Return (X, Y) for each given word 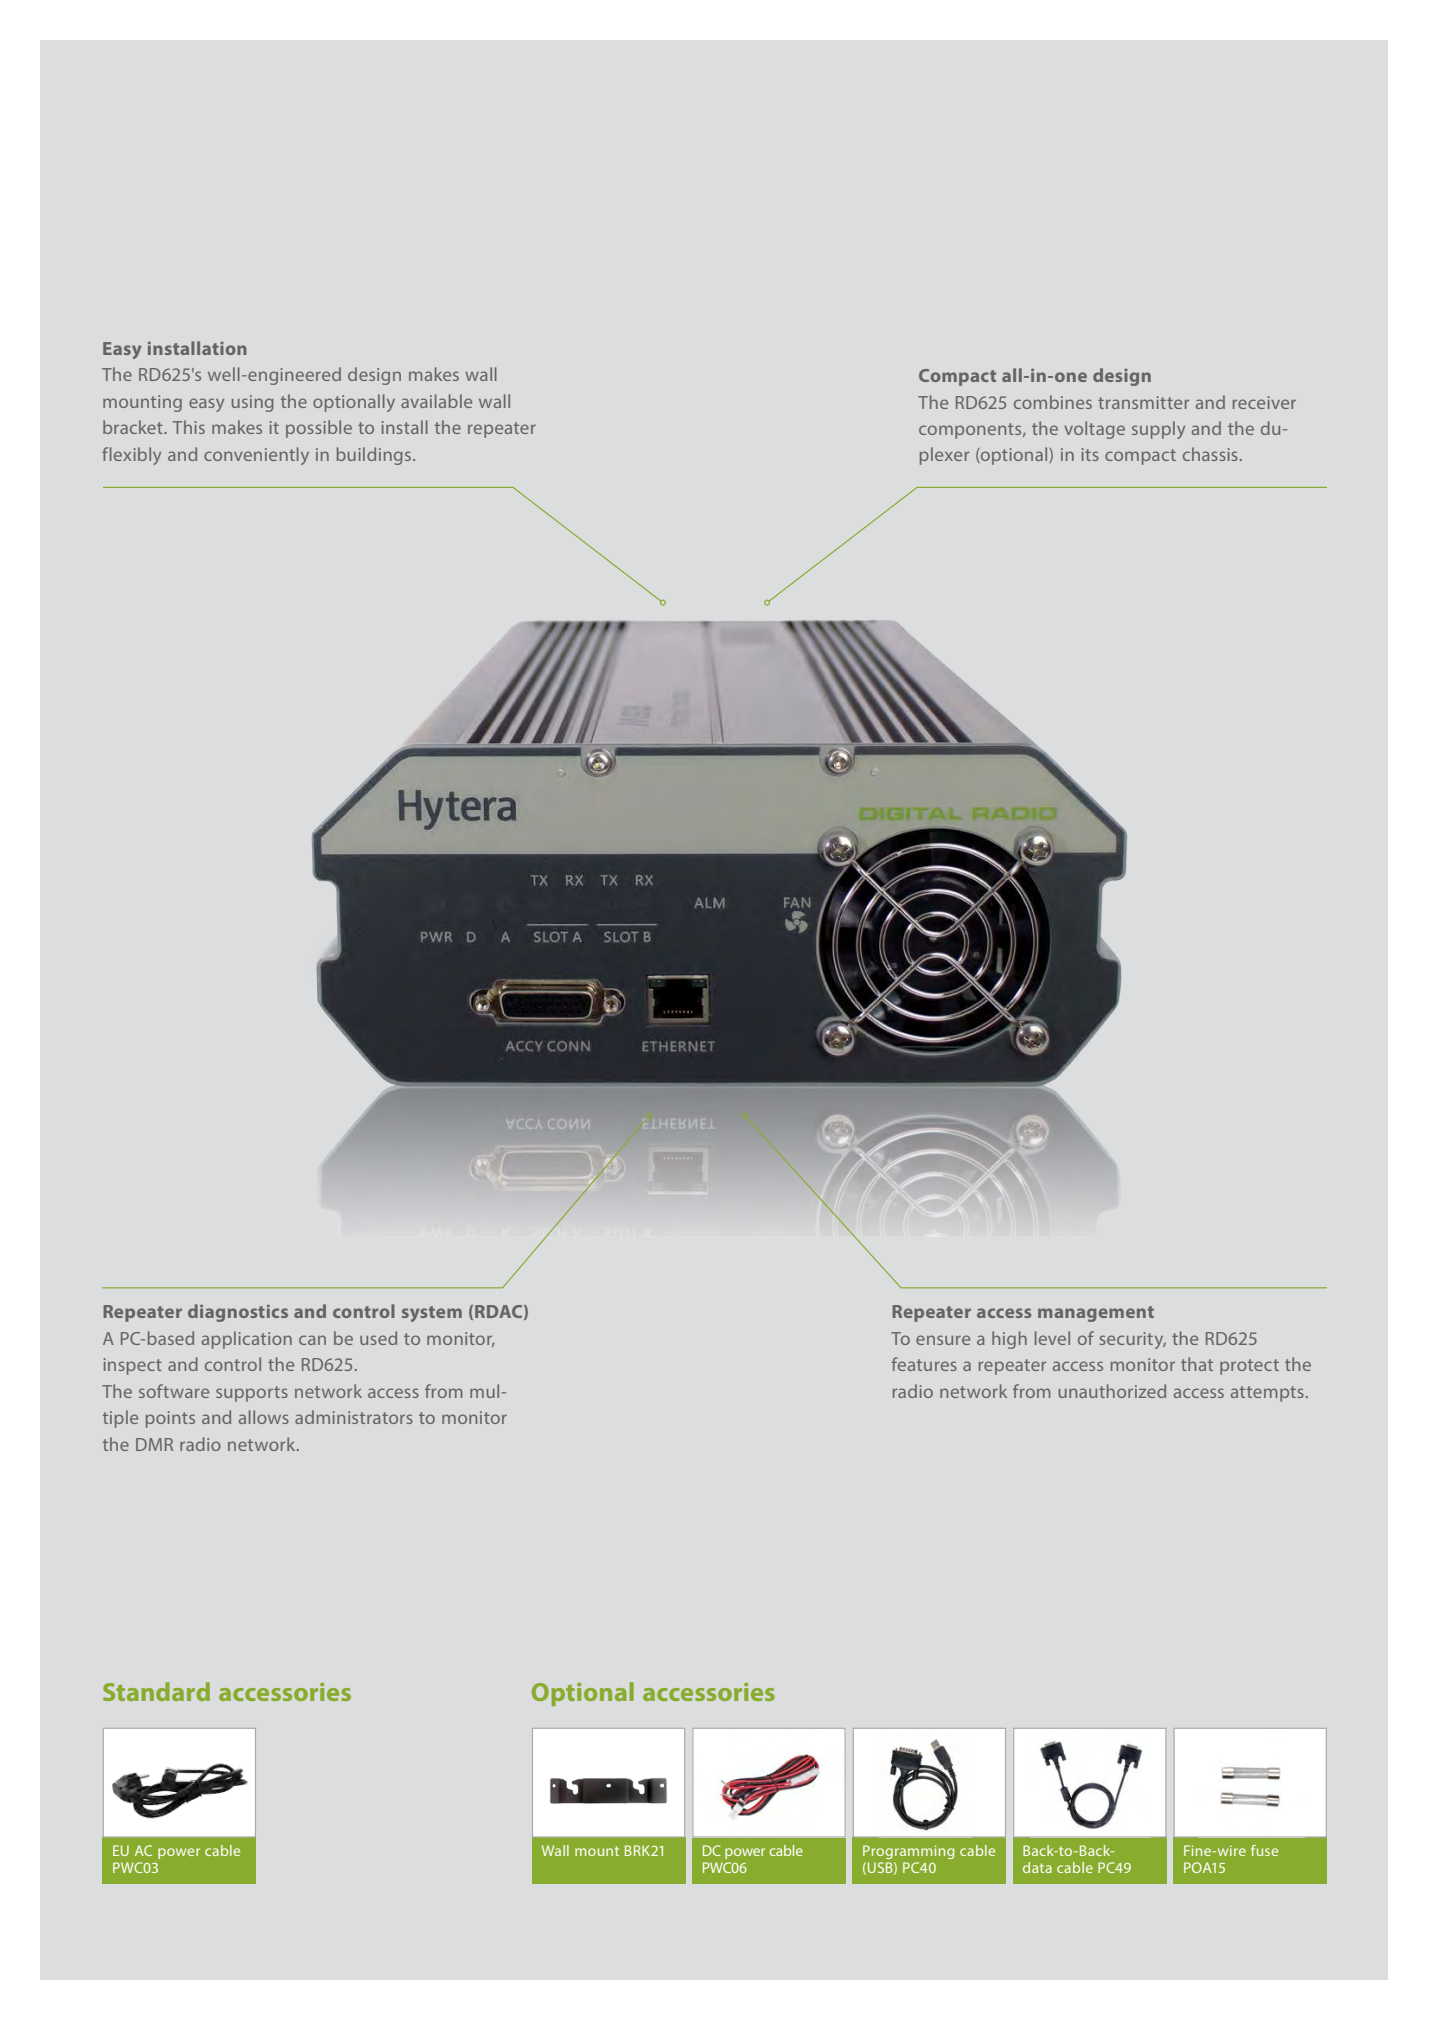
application (247, 1340)
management (1096, 1314)
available (436, 401)
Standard (156, 1691)
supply (1158, 430)
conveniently (256, 456)
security (1132, 1340)
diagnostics (238, 1313)
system (432, 1314)
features (924, 1364)
